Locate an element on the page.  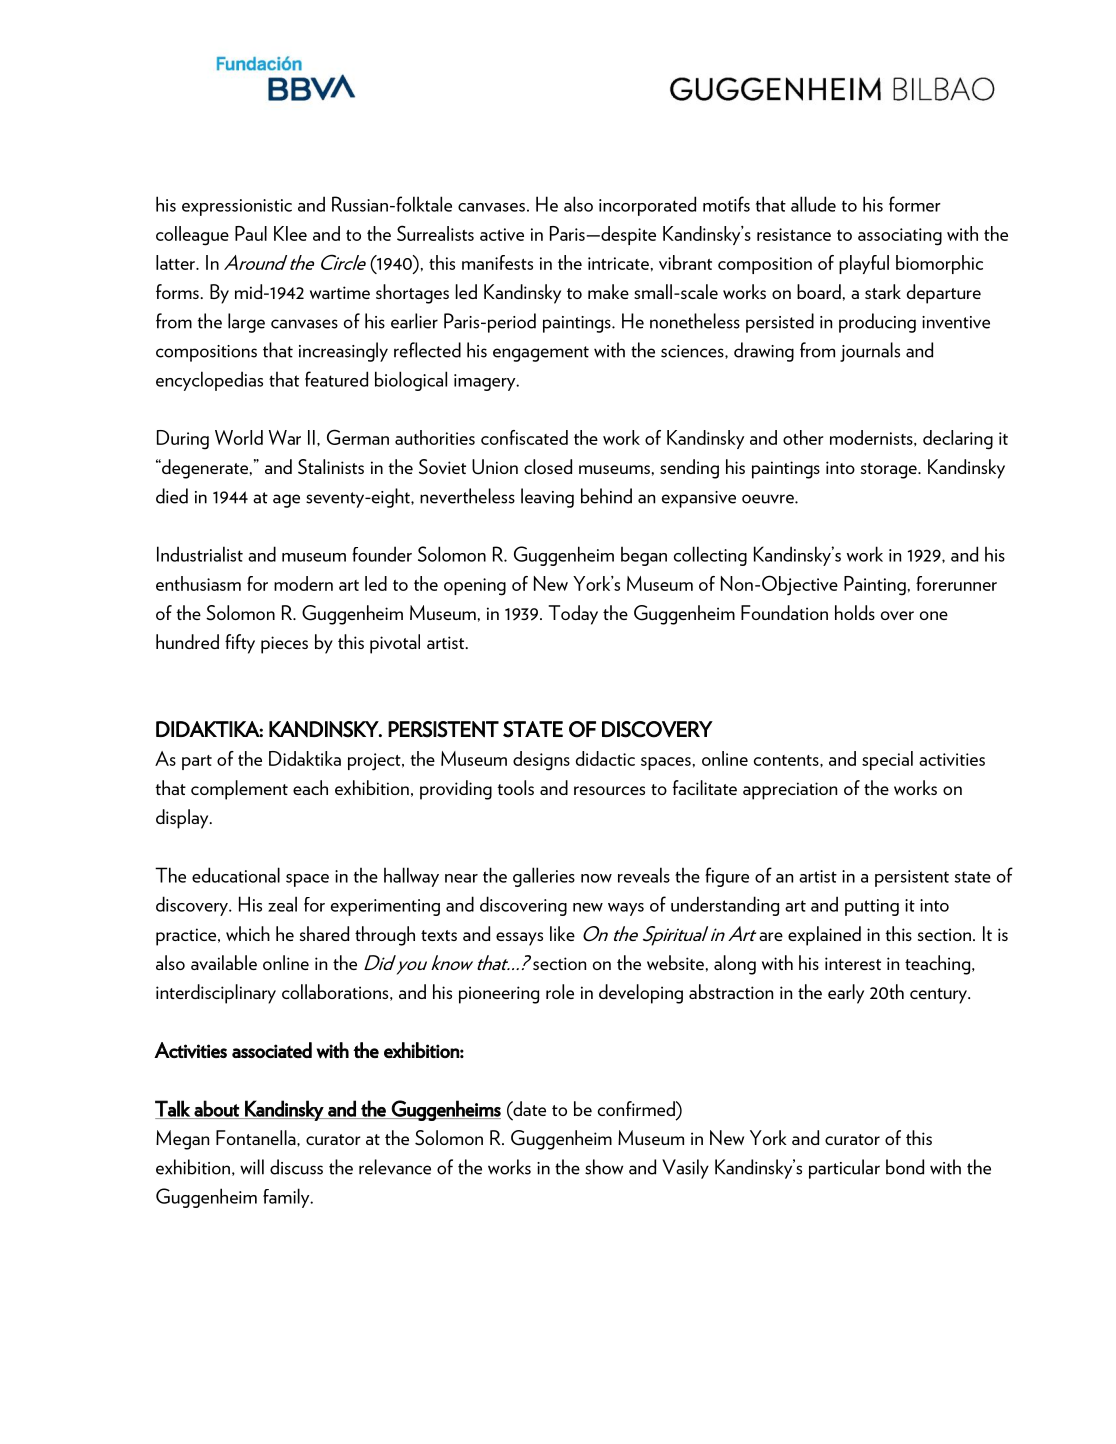
will is located at coordinates (252, 1167).
